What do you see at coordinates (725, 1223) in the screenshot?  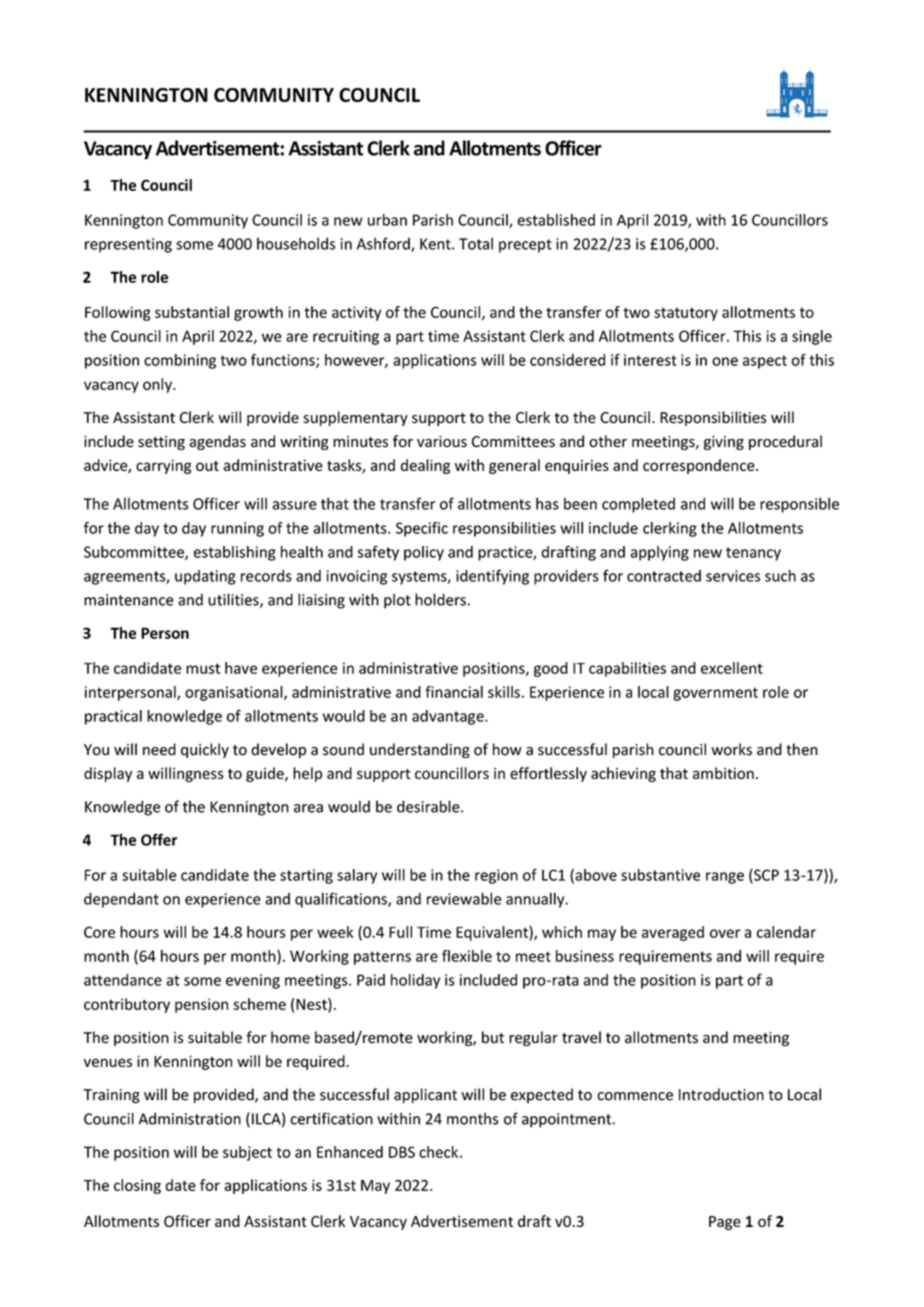 I see `Page` at bounding box center [725, 1223].
